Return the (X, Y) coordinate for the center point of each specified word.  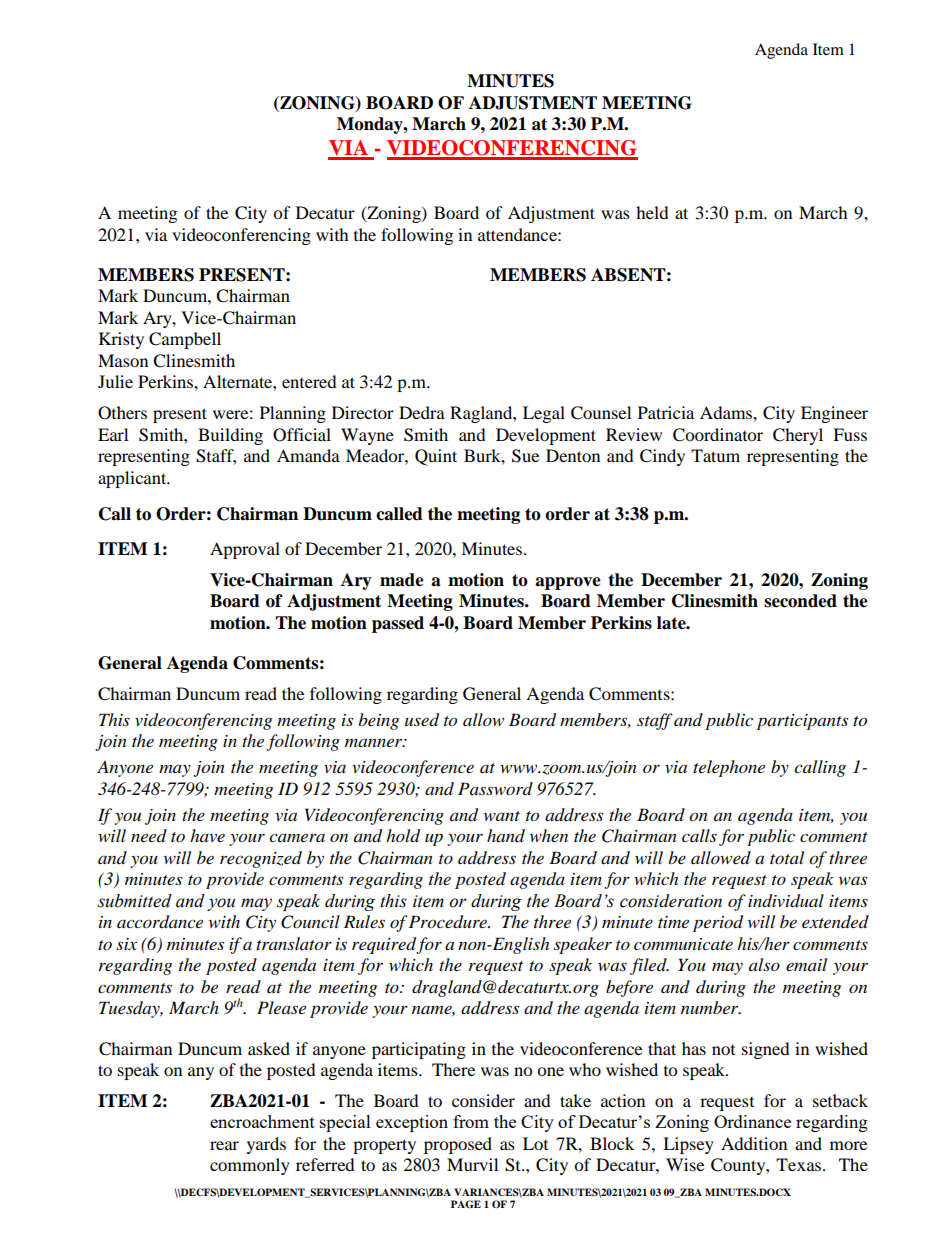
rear (224, 1145)
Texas (800, 1164)
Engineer (834, 414)
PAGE (466, 1204)
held (652, 212)
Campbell (185, 340)
